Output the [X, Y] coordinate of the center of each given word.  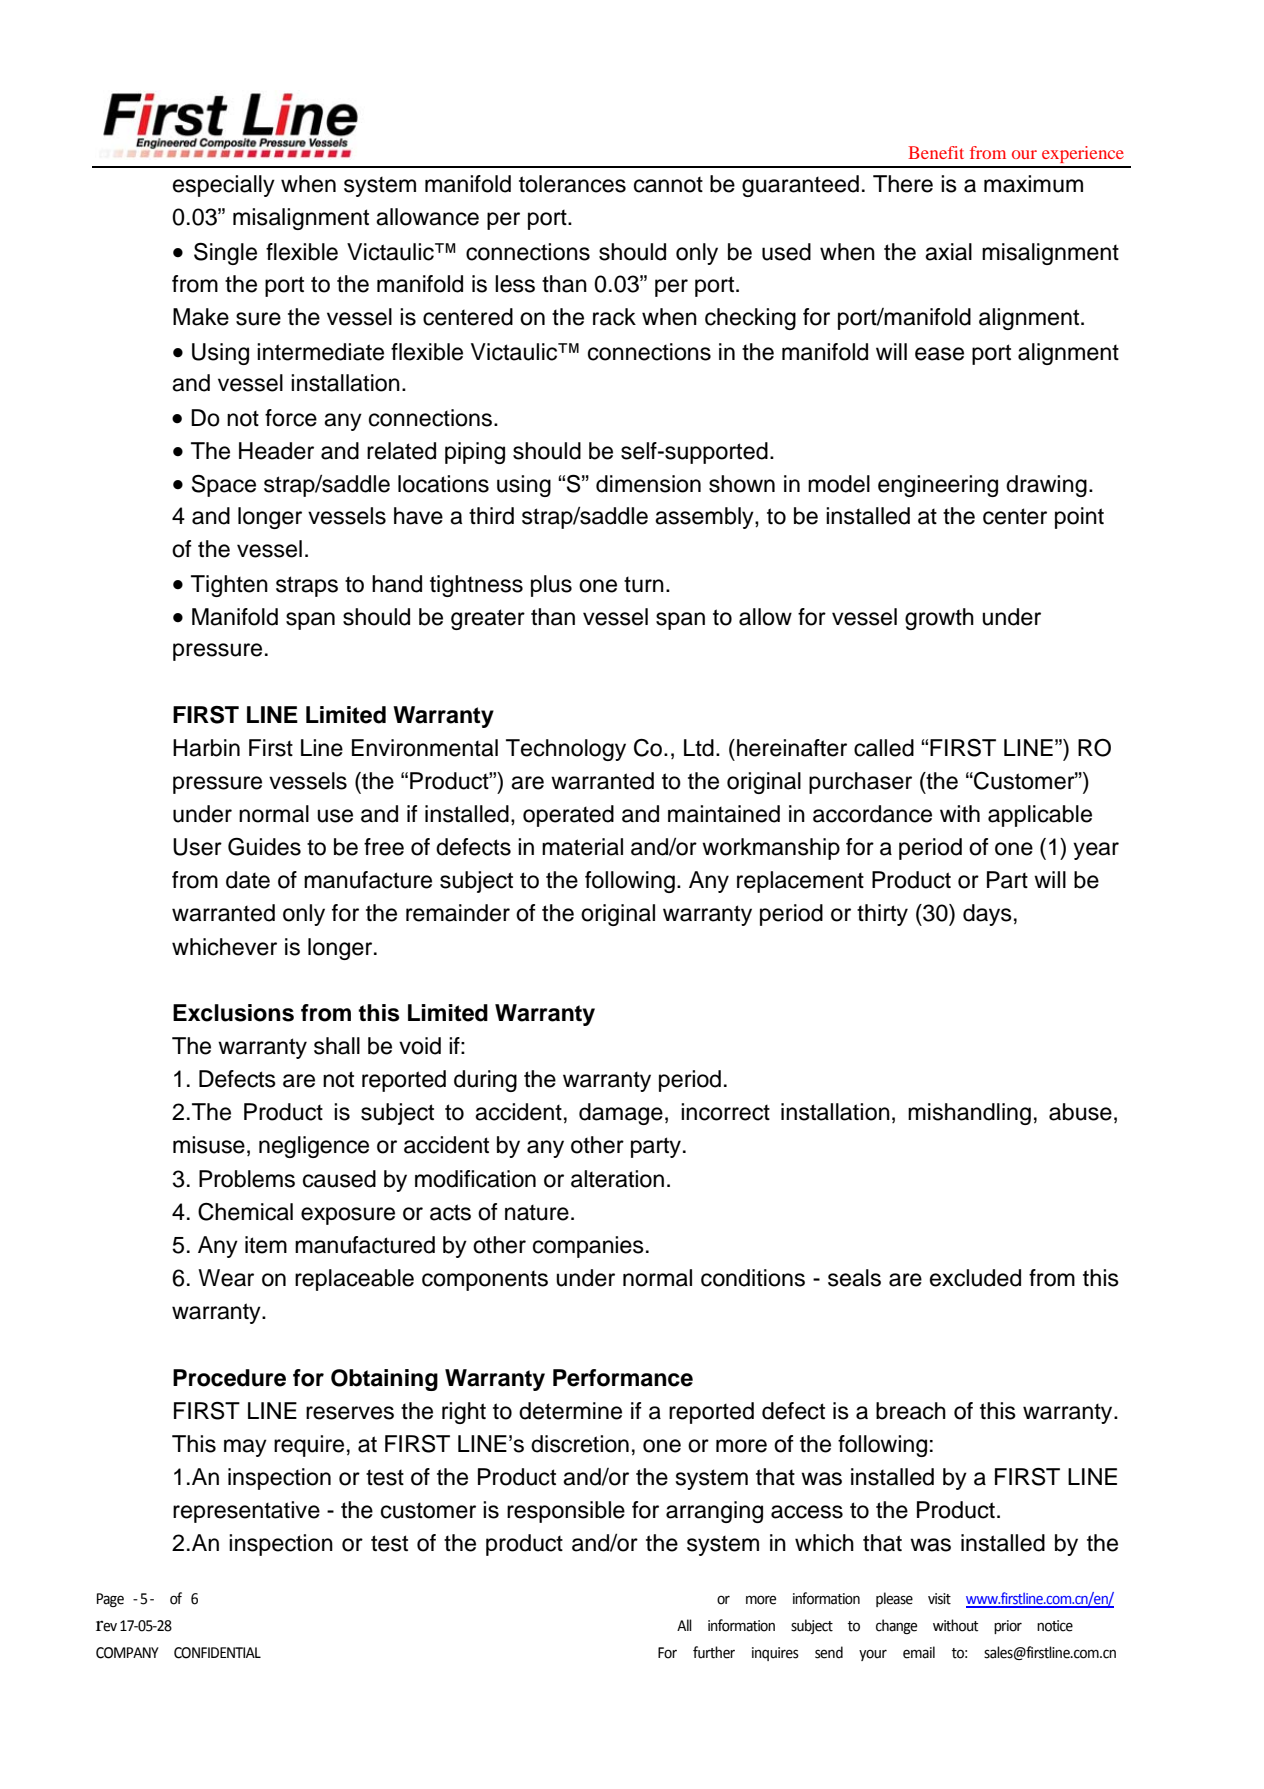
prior [1008, 1627]
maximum [1033, 184]
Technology [566, 750]
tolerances [572, 184]
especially [224, 186]
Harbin [206, 748]
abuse [1080, 1112]
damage [621, 1114]
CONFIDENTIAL [217, 1653]
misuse [209, 1145]
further [714, 1652]
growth [939, 619]
